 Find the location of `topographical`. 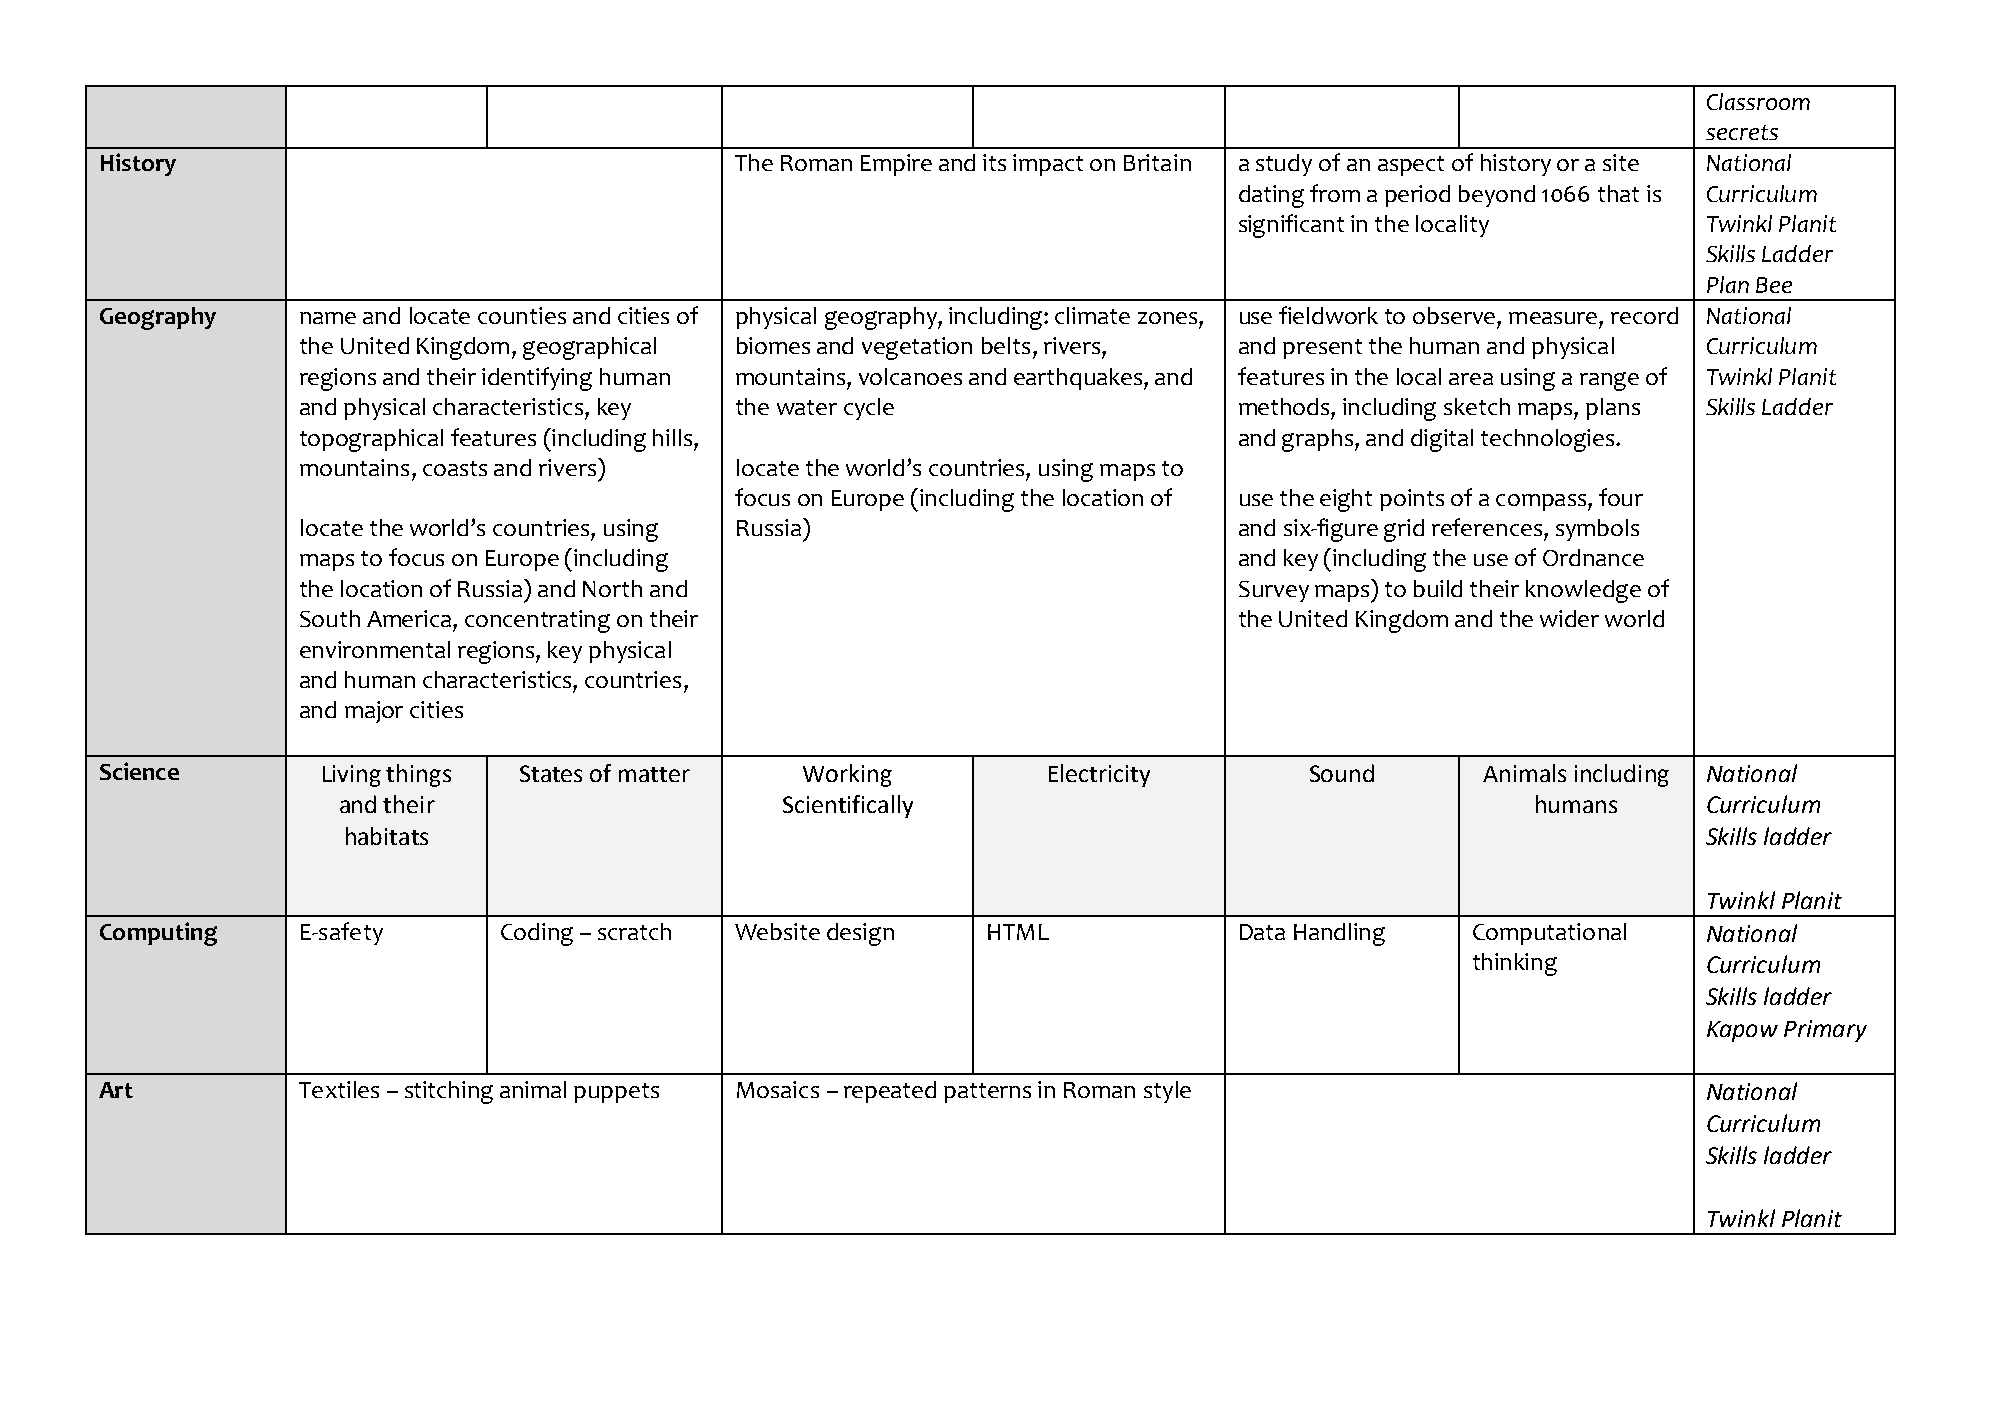

topographical is located at coordinates (371, 440).
